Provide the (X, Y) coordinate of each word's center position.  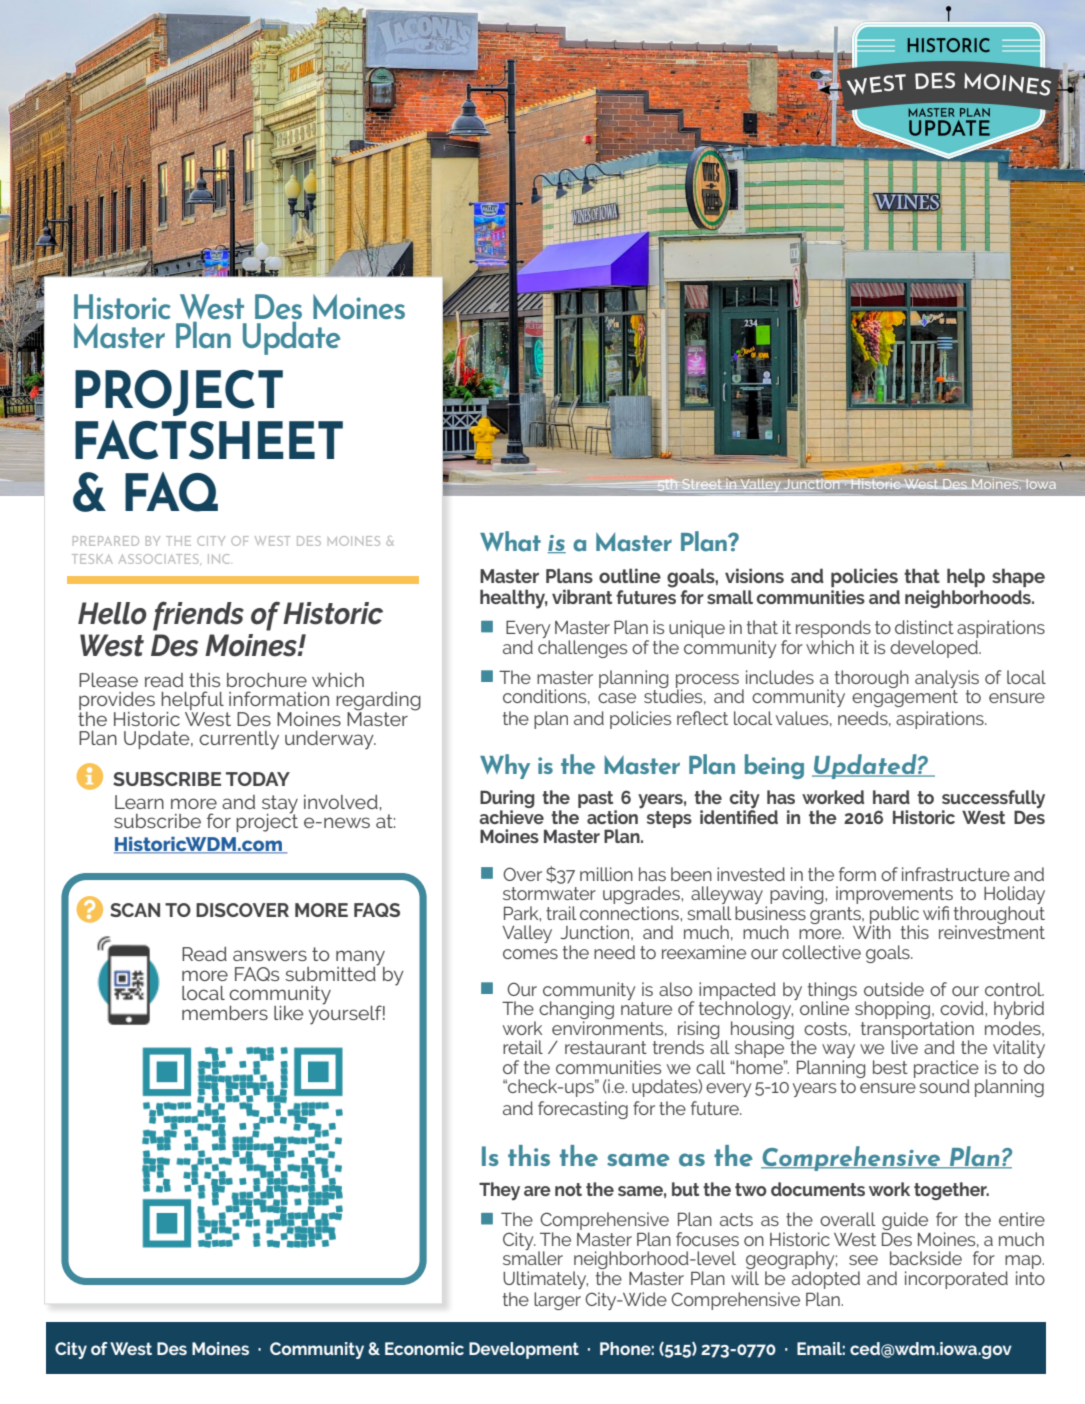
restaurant (606, 1047)
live (904, 1046)
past (597, 801)
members (225, 1013)
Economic (424, 1348)
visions (754, 575)
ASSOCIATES (160, 559)
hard (891, 797)
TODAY (258, 779)
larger (557, 1301)
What (510, 541)
